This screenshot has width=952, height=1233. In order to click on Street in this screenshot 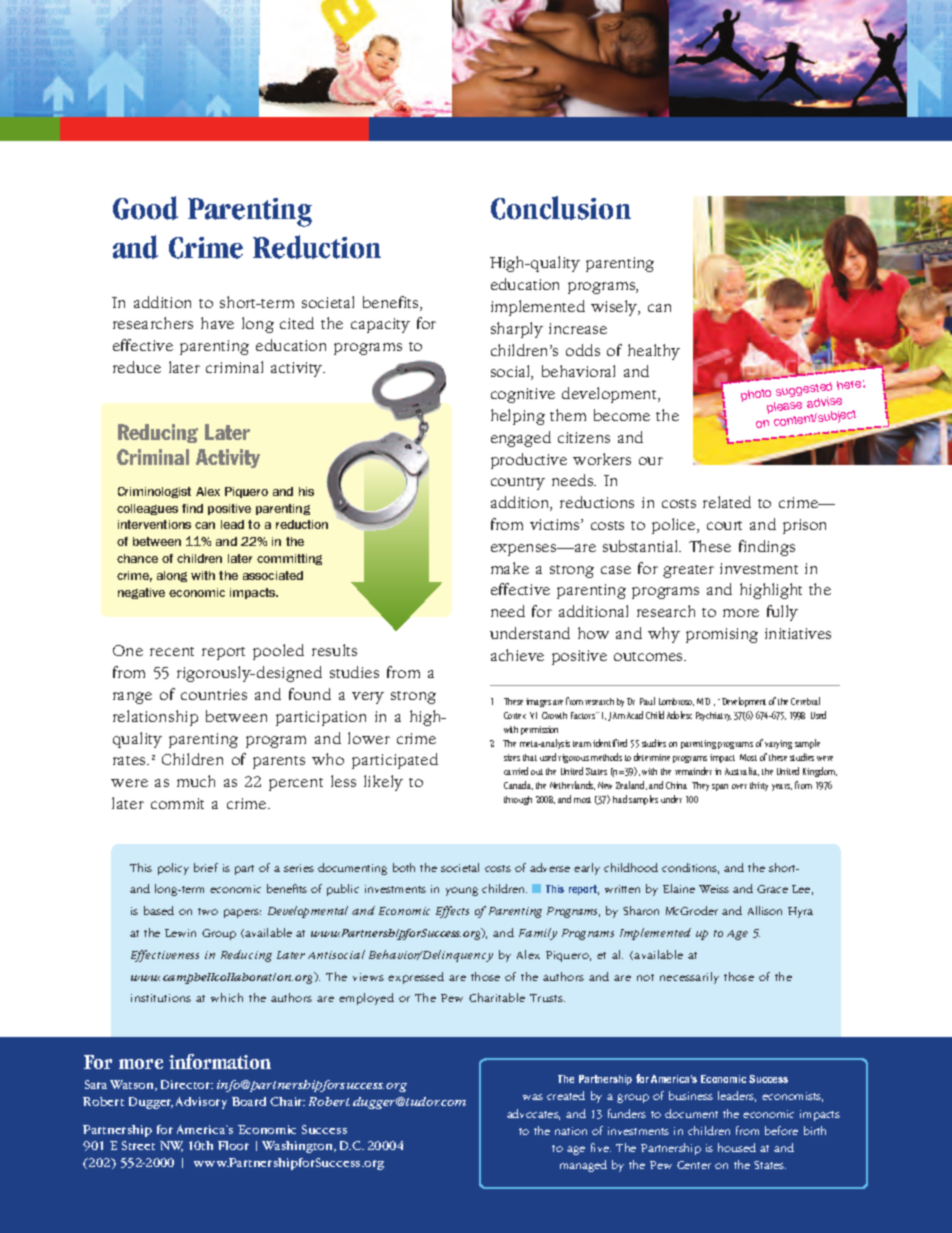, I will do `click(138, 1145)`.
